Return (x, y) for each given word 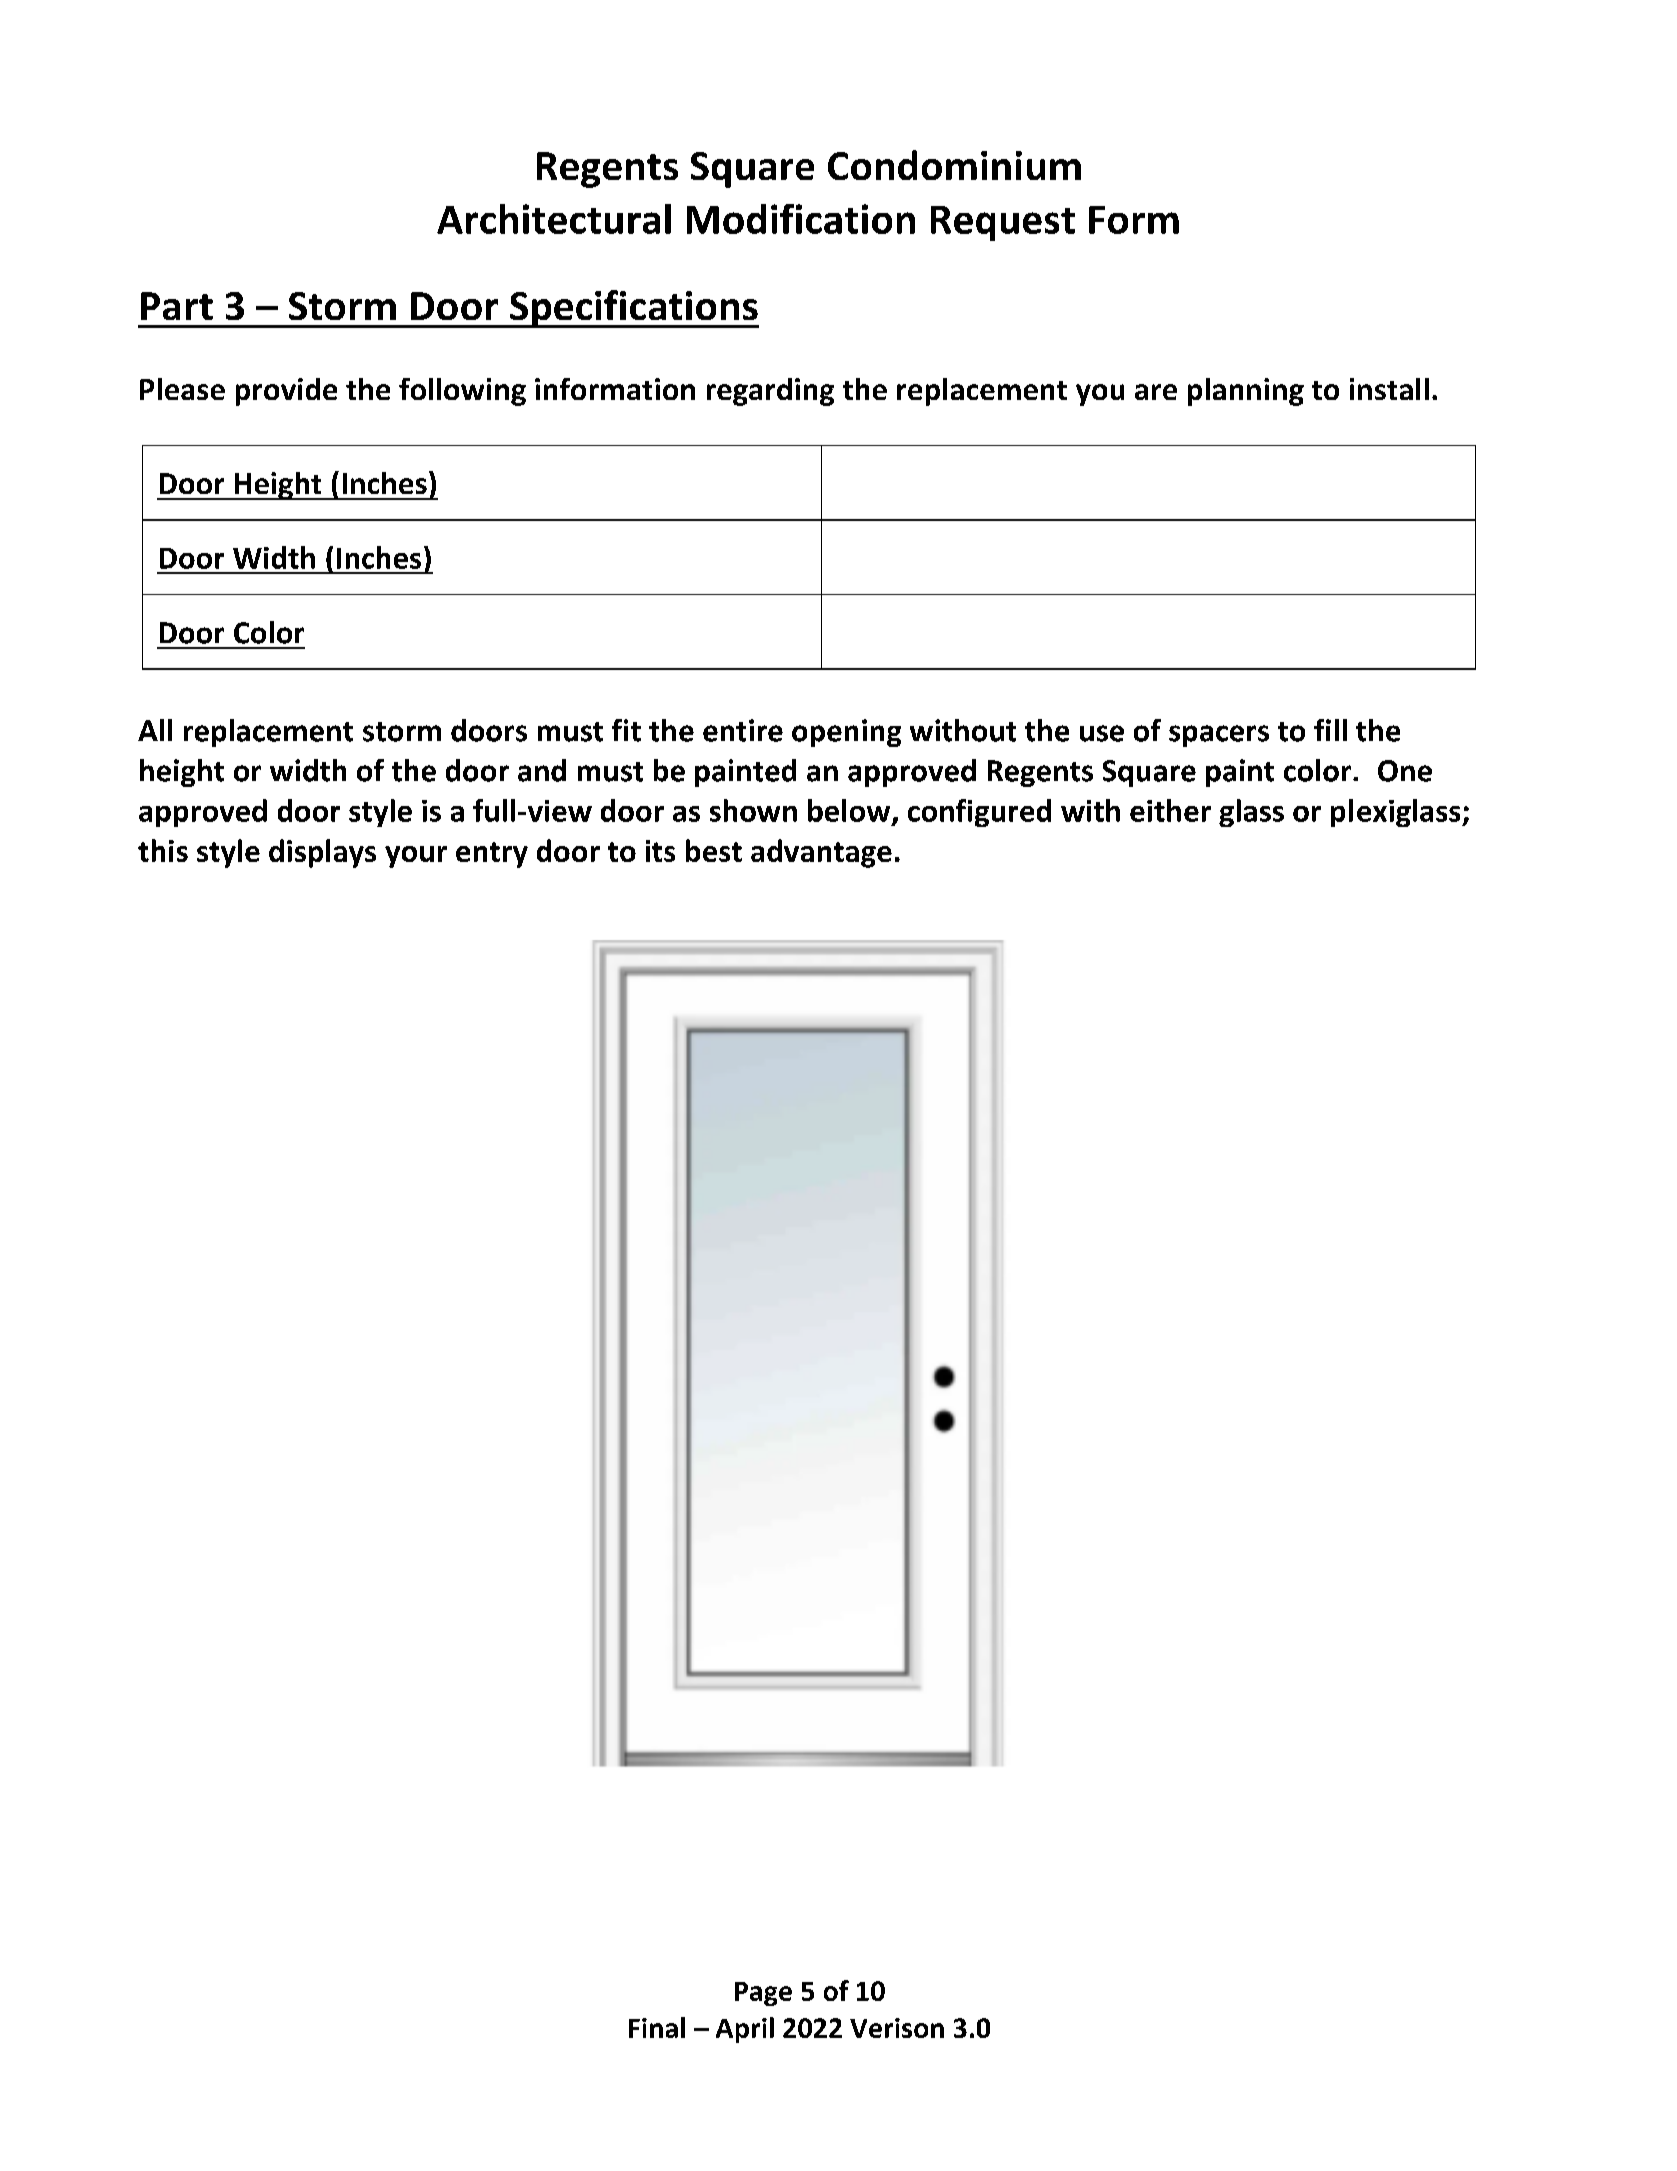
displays (322, 853)
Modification (801, 219)
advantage (821, 853)
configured (979, 813)
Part (177, 306)
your (416, 857)
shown (753, 810)
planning (1246, 392)
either (1170, 810)
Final (657, 2027)
